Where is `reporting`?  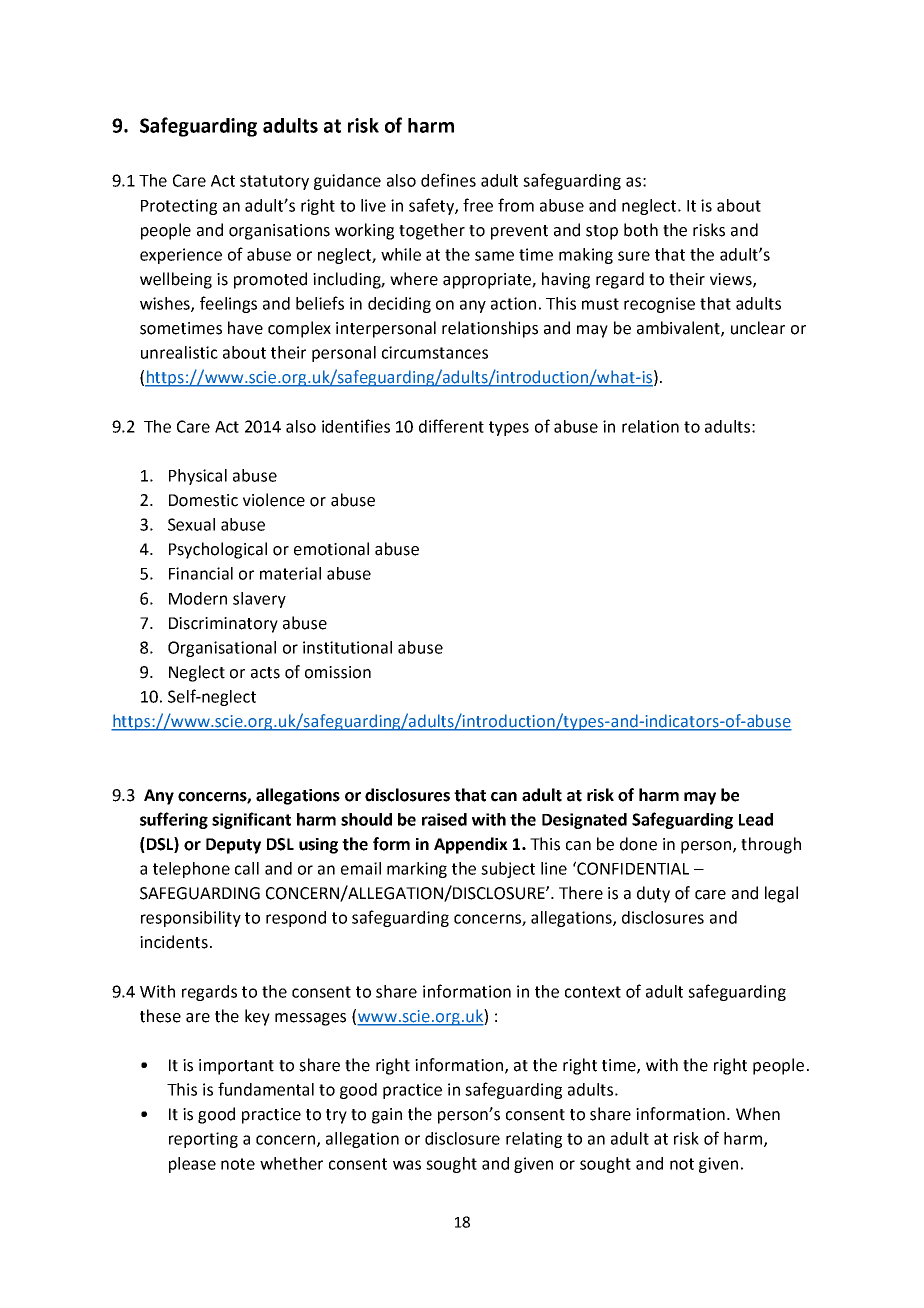
reporting is located at coordinates (203, 1140).
